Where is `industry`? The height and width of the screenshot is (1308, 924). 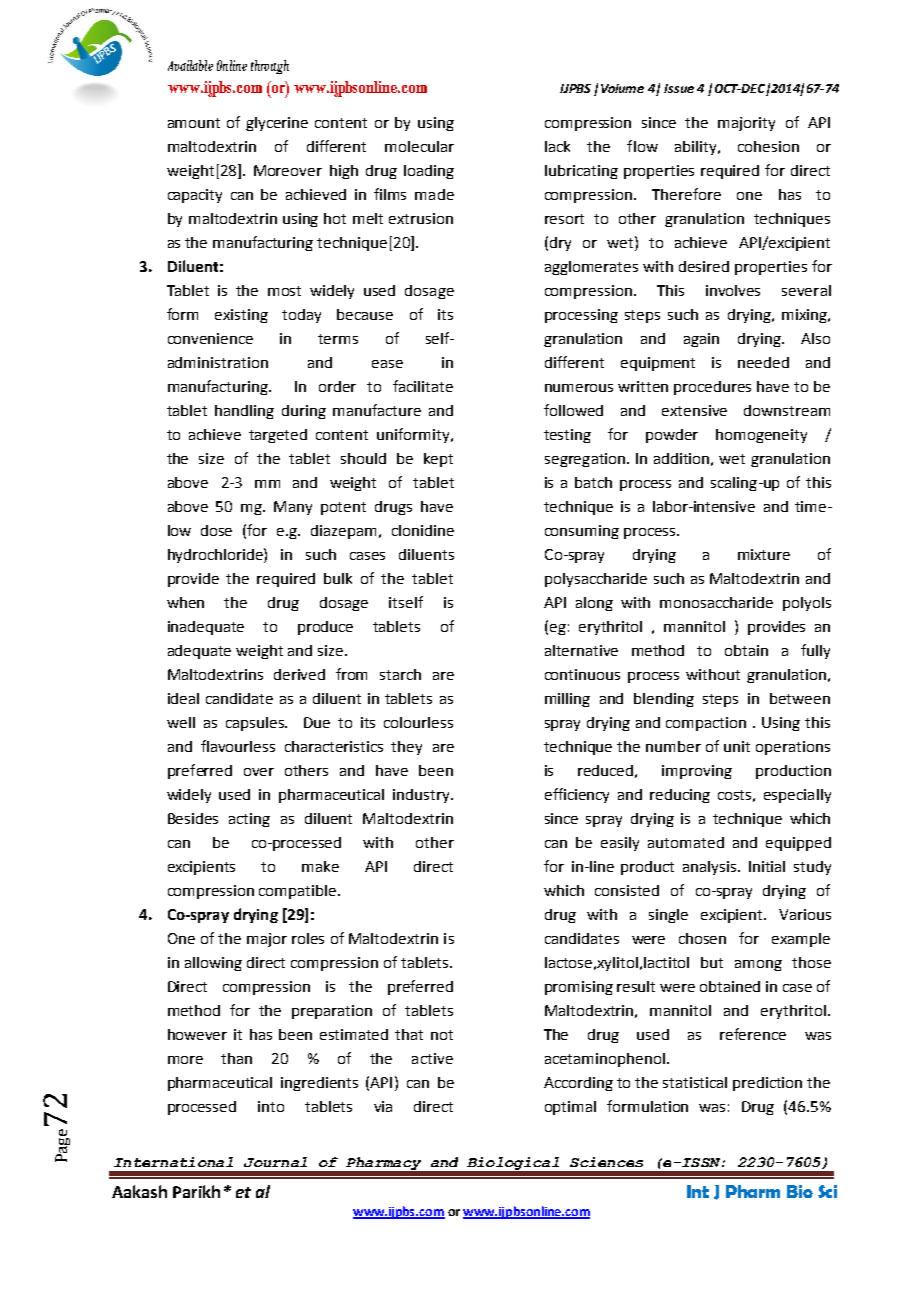
industry is located at coordinates (422, 796).
